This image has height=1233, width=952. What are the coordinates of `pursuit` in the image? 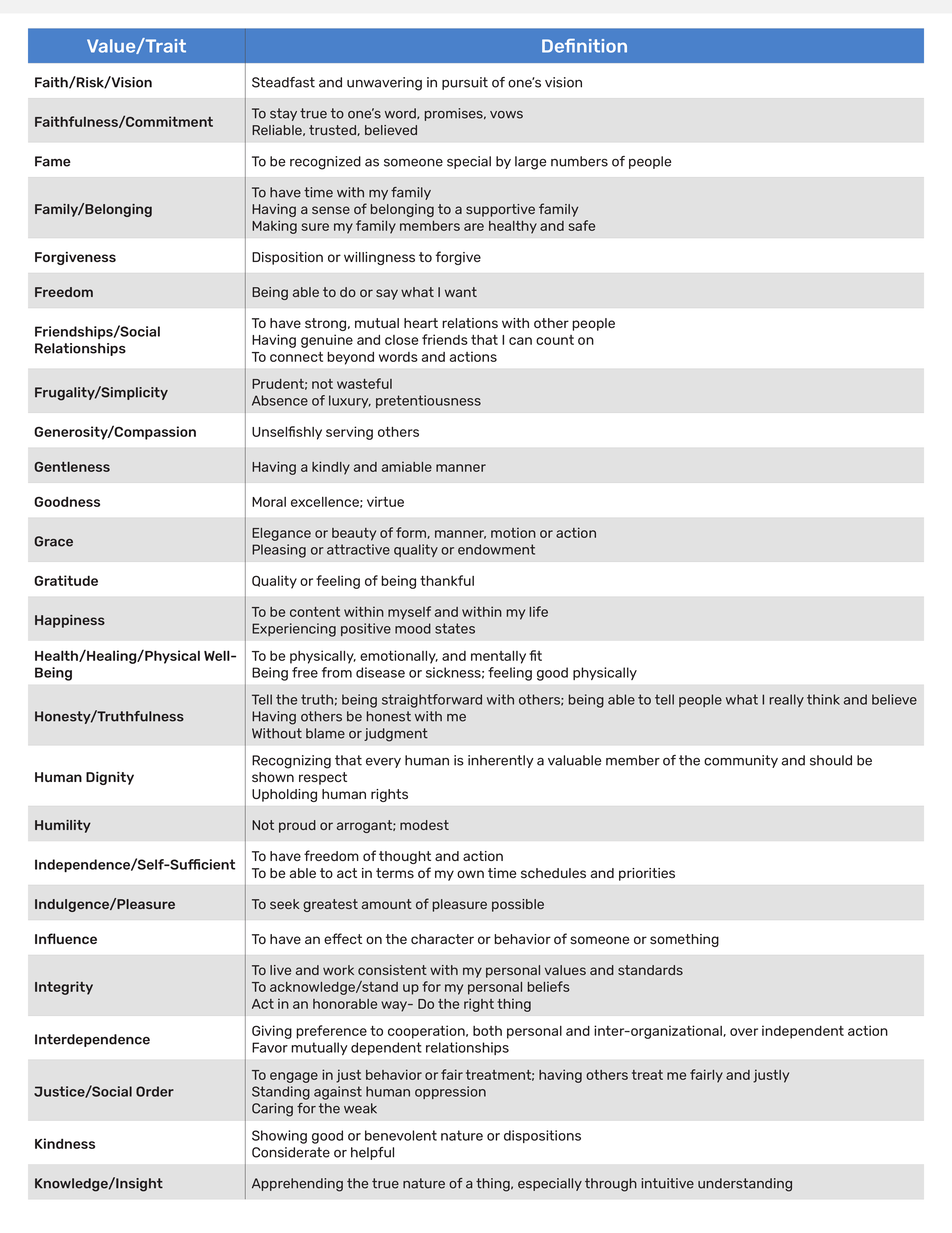 It's located at (465, 83).
